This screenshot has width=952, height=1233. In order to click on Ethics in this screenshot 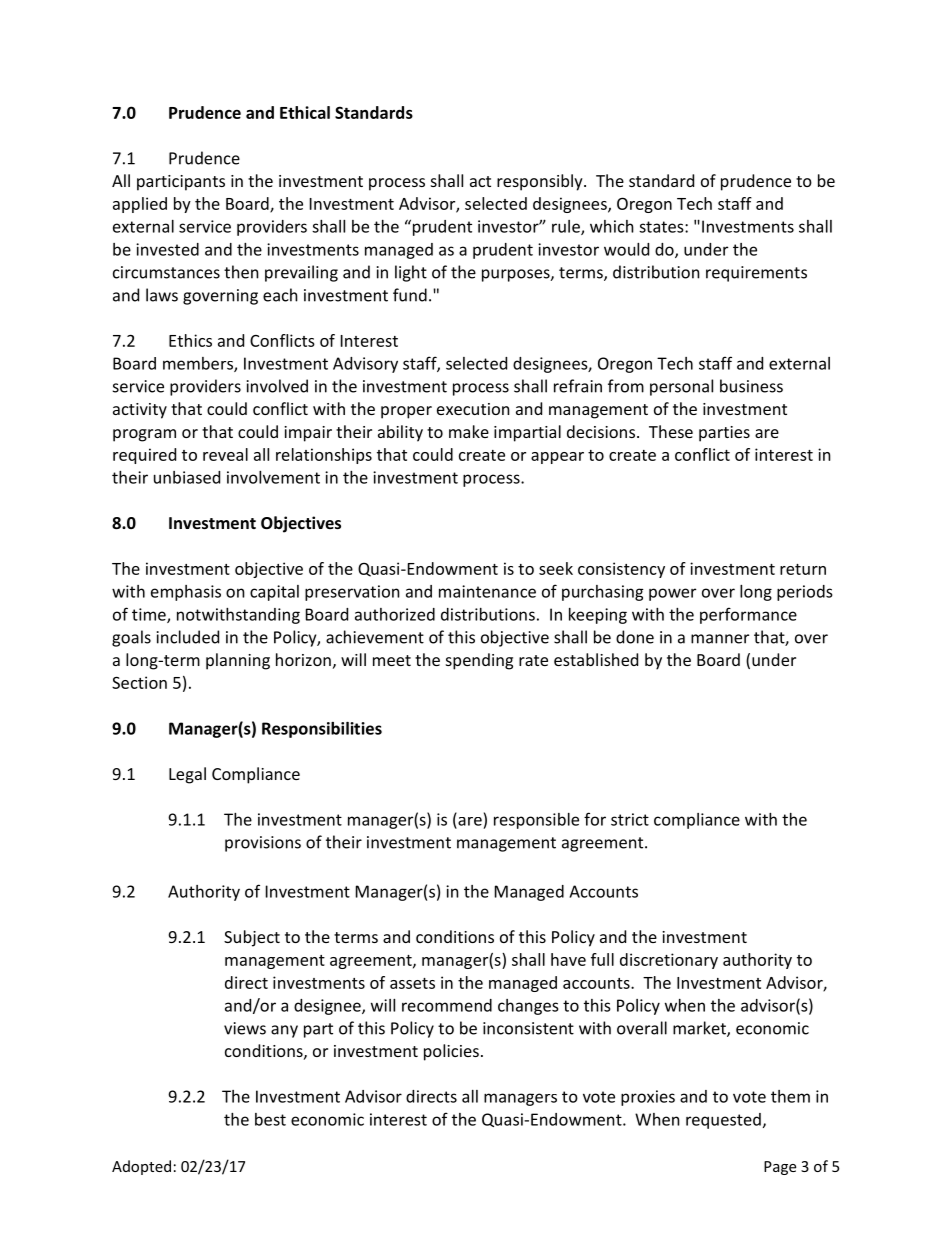, I will do `click(190, 340)`.
